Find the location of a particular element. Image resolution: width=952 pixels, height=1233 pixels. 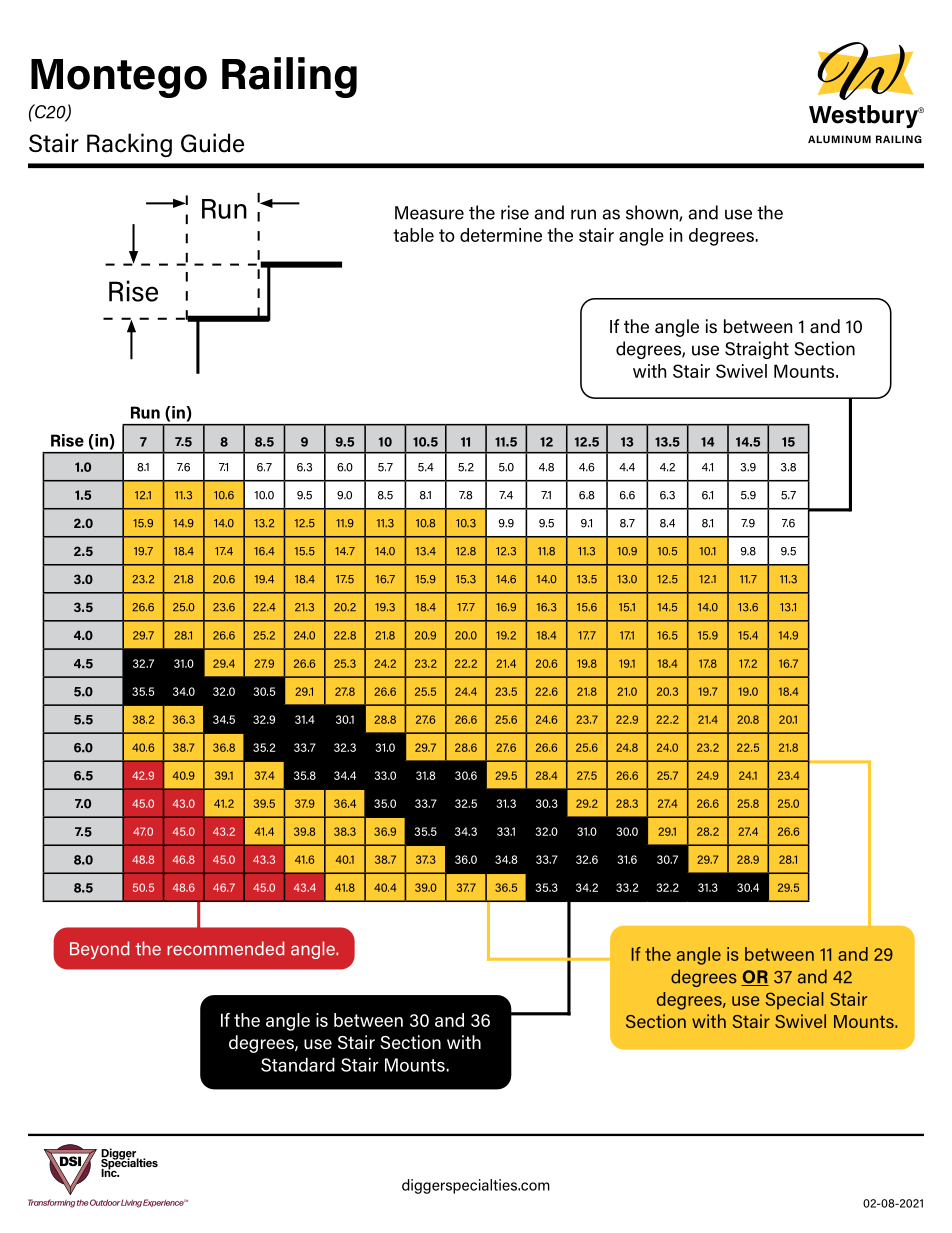

Beyond is located at coordinates (99, 950).
